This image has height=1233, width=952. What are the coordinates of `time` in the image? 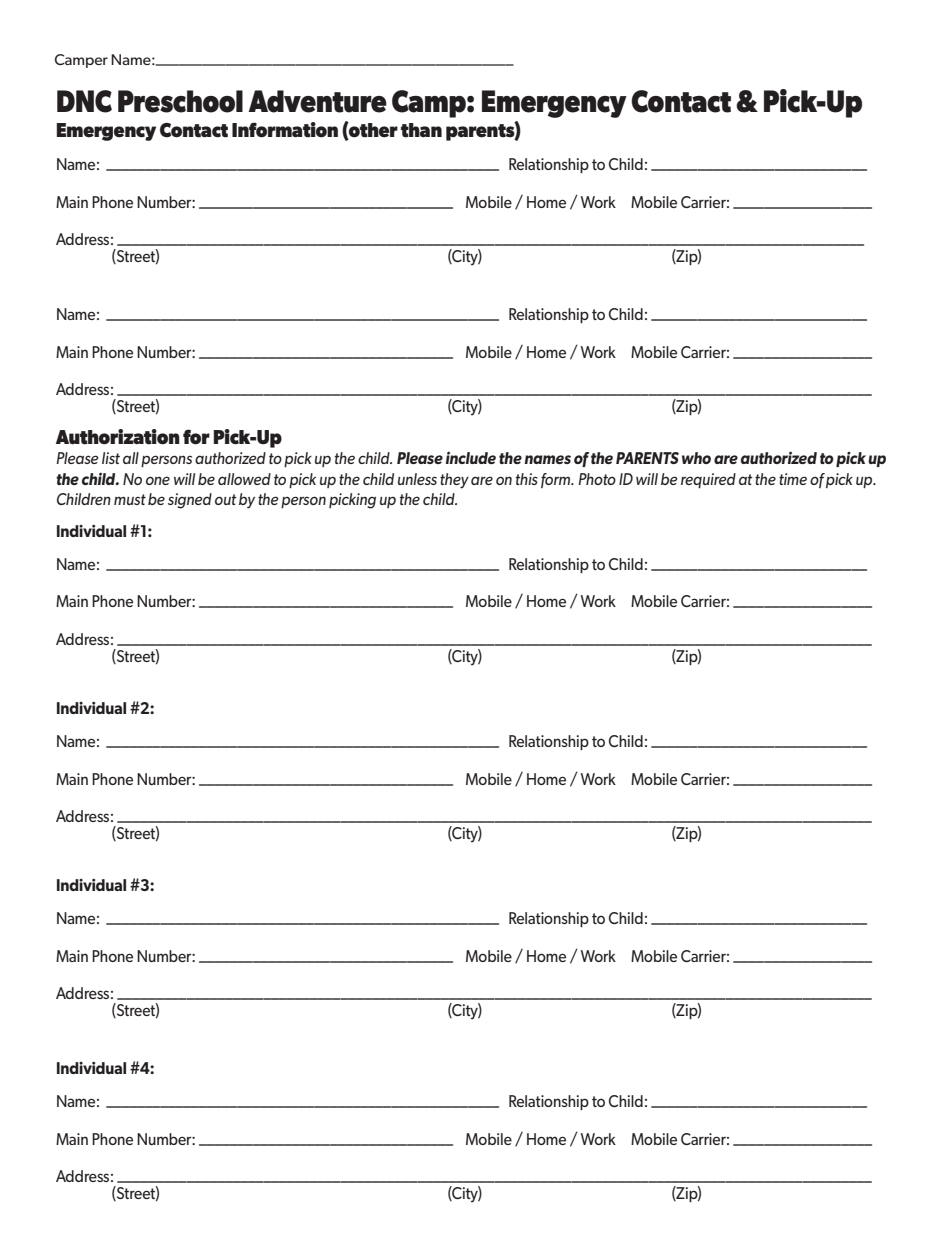 It's located at (793, 479).
